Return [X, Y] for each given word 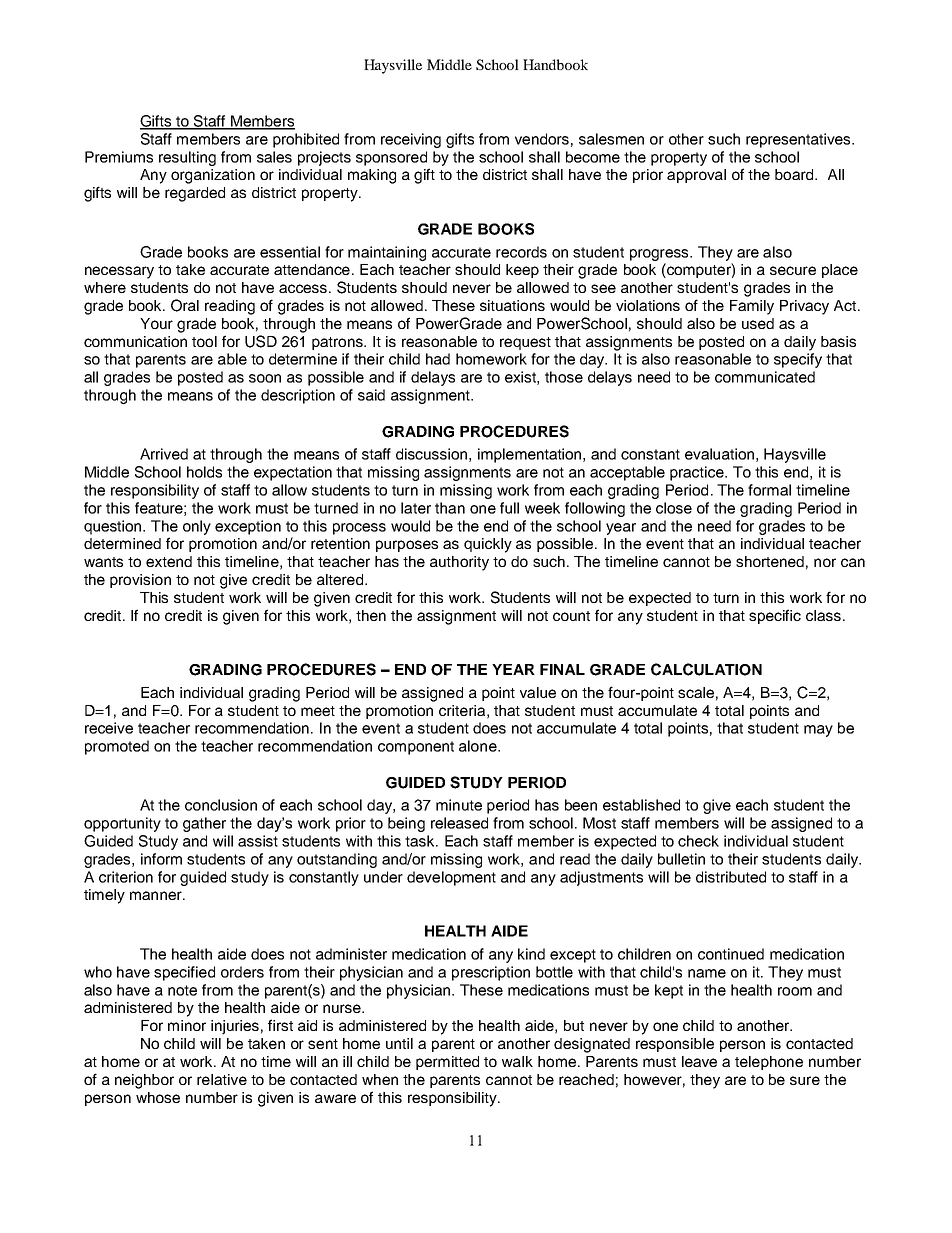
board [795, 174]
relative [222, 1079]
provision [140, 581]
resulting [187, 158]
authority [459, 563]
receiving [411, 140]
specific [775, 616]
